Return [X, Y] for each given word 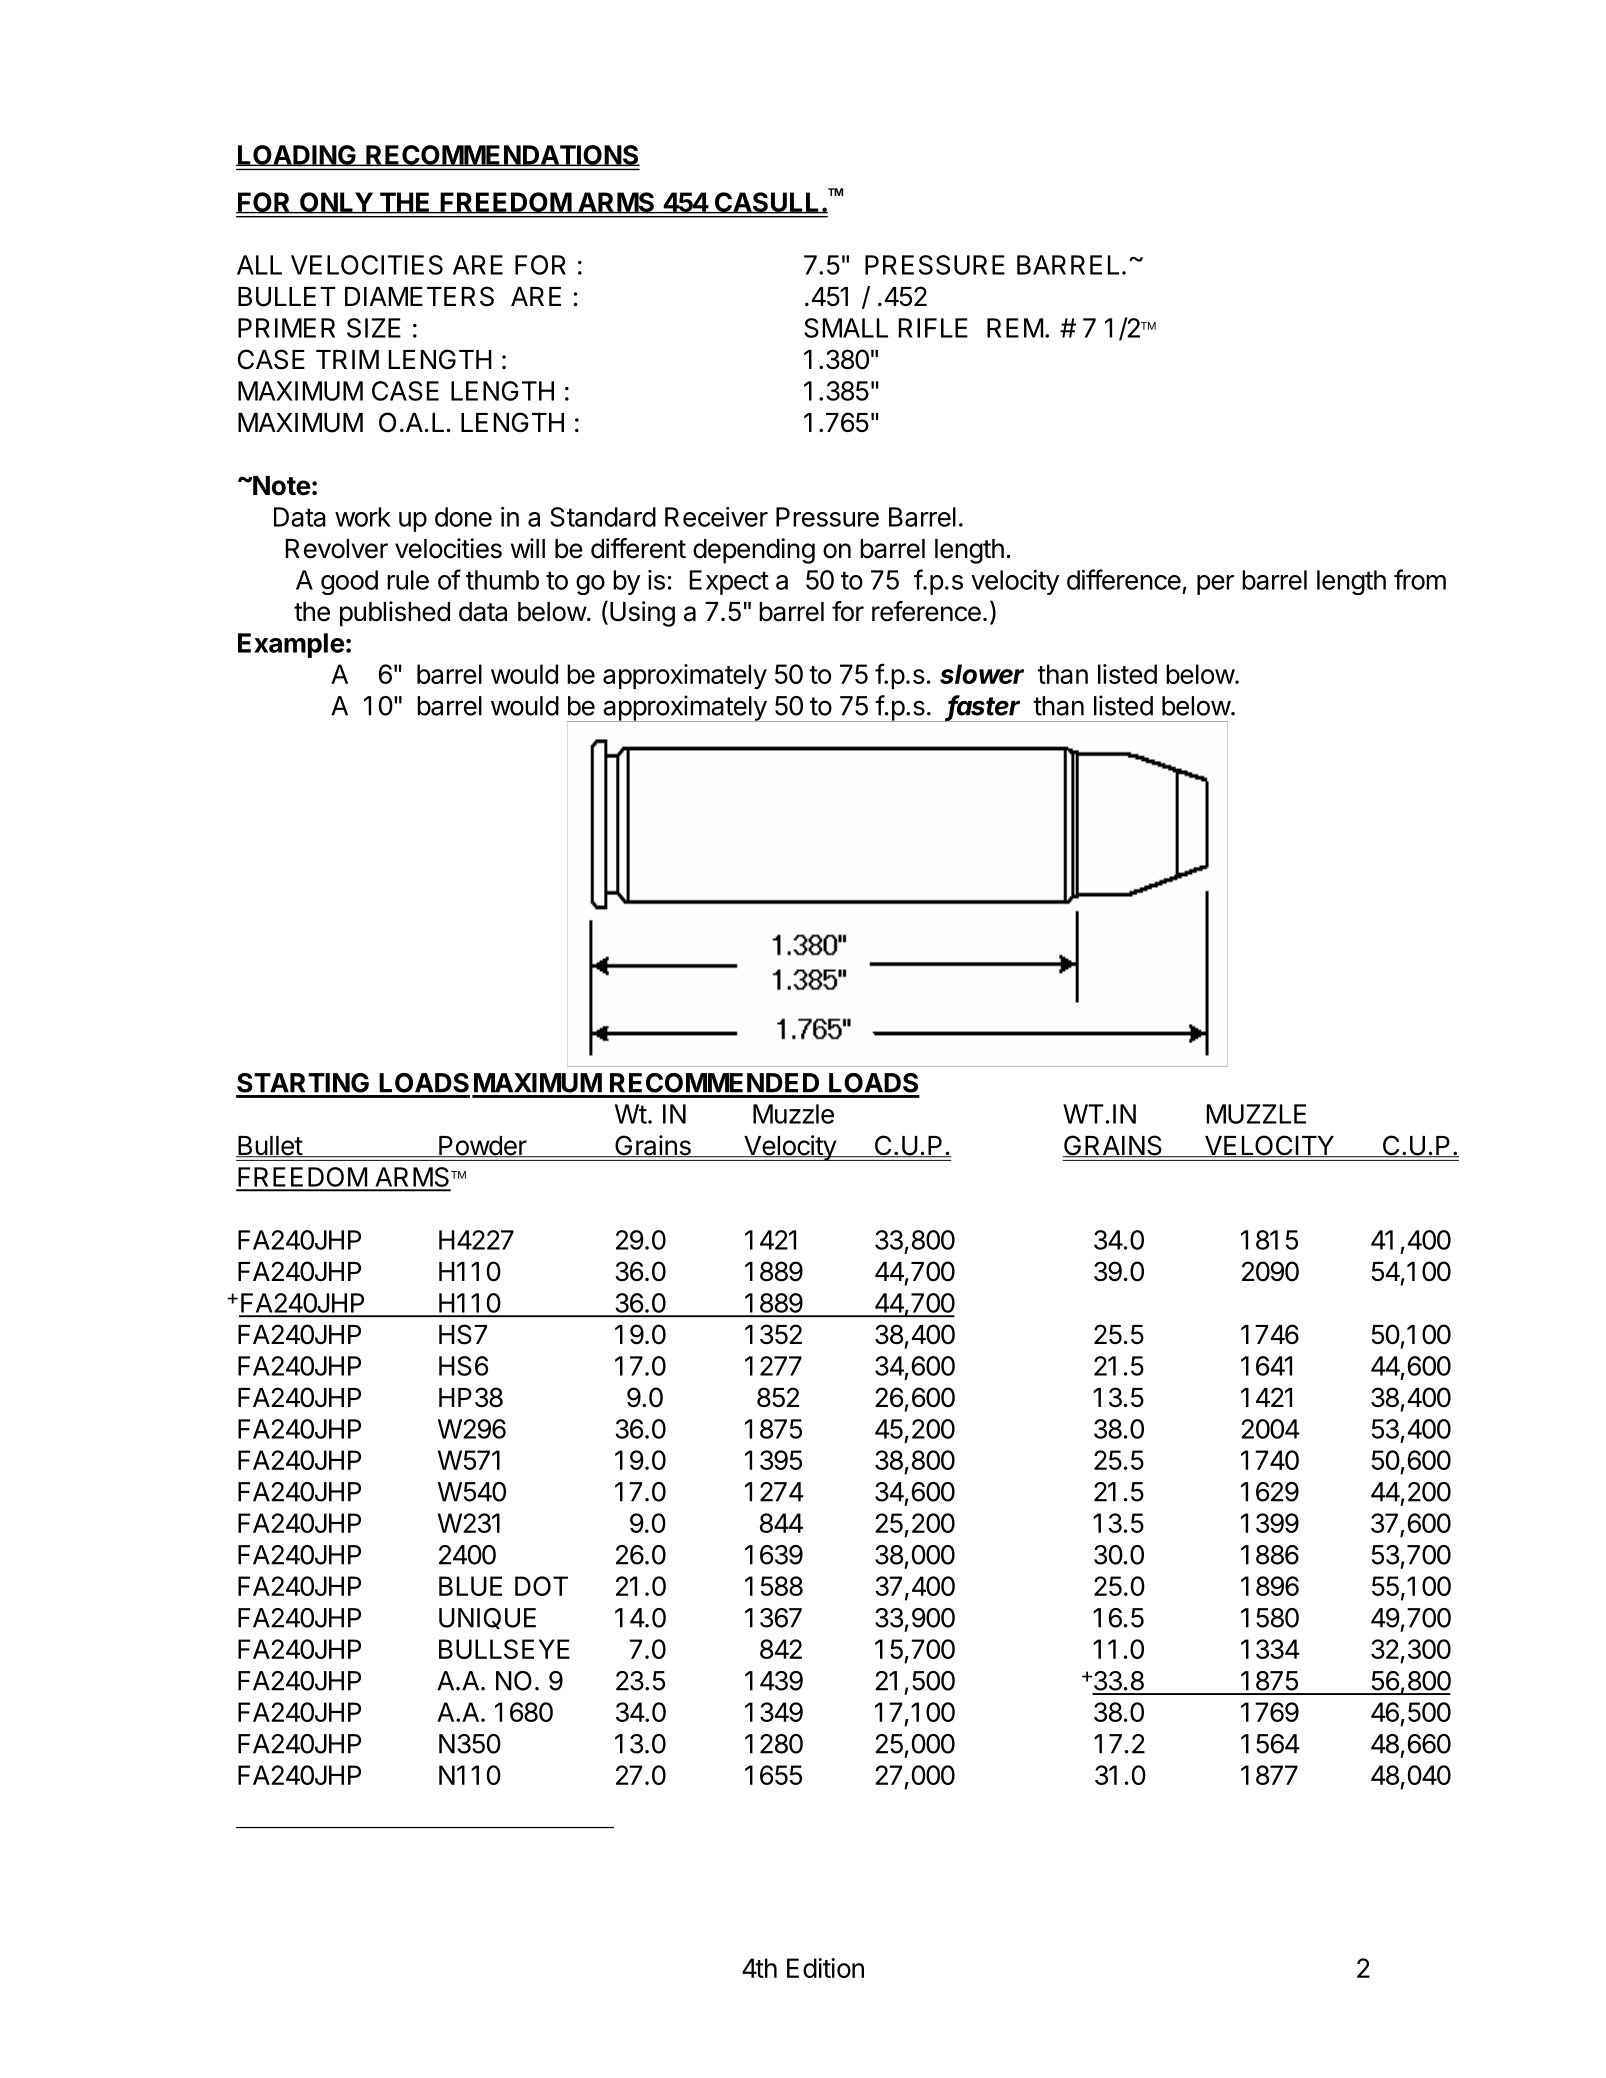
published [395, 614]
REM [1015, 328]
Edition [825, 1968]
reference [926, 611]
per [1215, 585]
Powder [482, 1147]
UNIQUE [487, 1618]
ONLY [336, 203]
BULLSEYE [504, 1649]
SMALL [846, 328]
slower [982, 674]
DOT [541, 1586]
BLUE [470, 1586]
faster [983, 706]
